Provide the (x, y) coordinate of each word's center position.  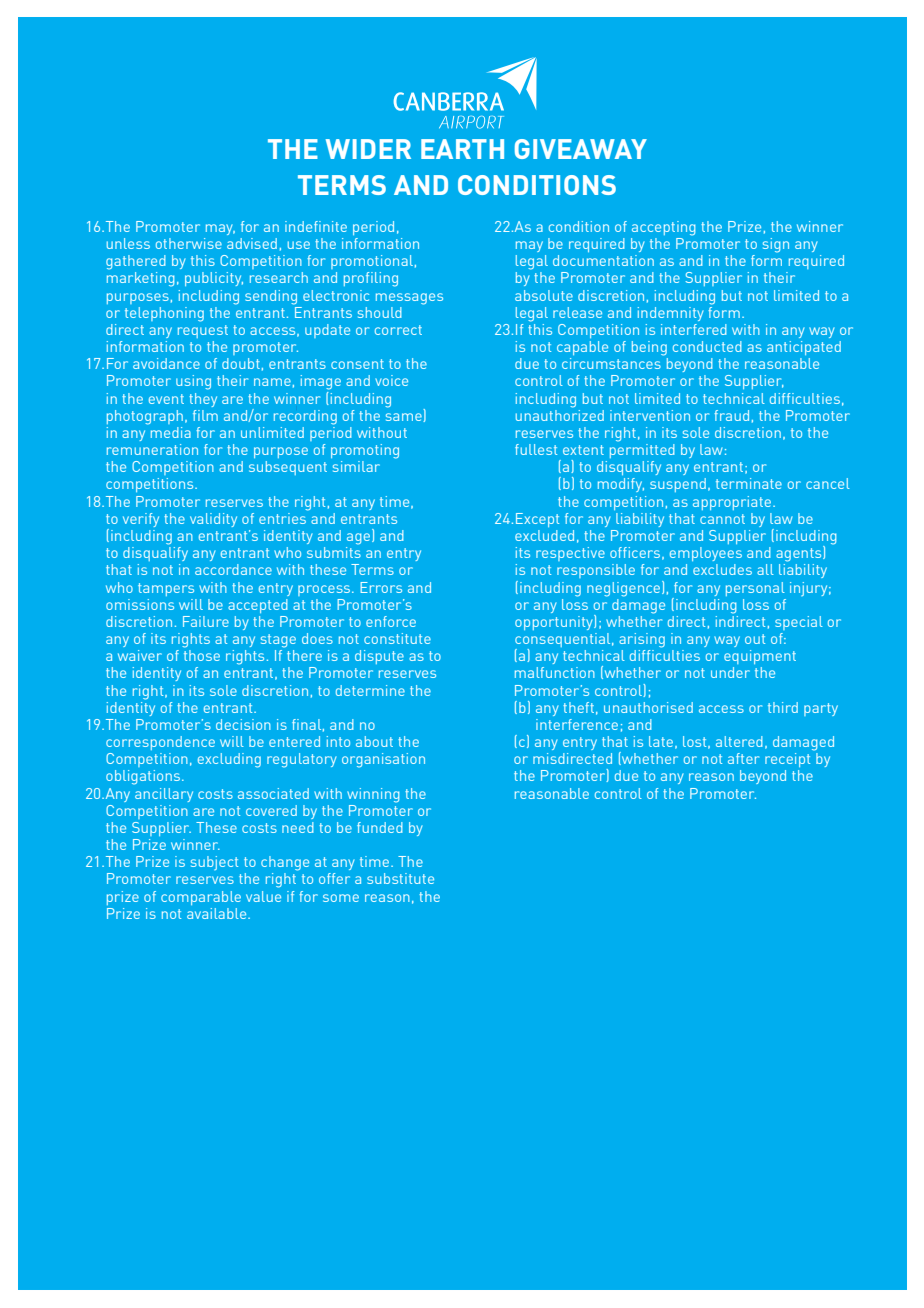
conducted (707, 346)
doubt (241, 363)
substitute (400, 878)
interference (577, 724)
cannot (722, 519)
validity (213, 520)
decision (243, 724)
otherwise (189, 243)
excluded (544, 535)
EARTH (462, 149)
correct (398, 330)
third (783, 707)
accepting (663, 228)
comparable (201, 898)
